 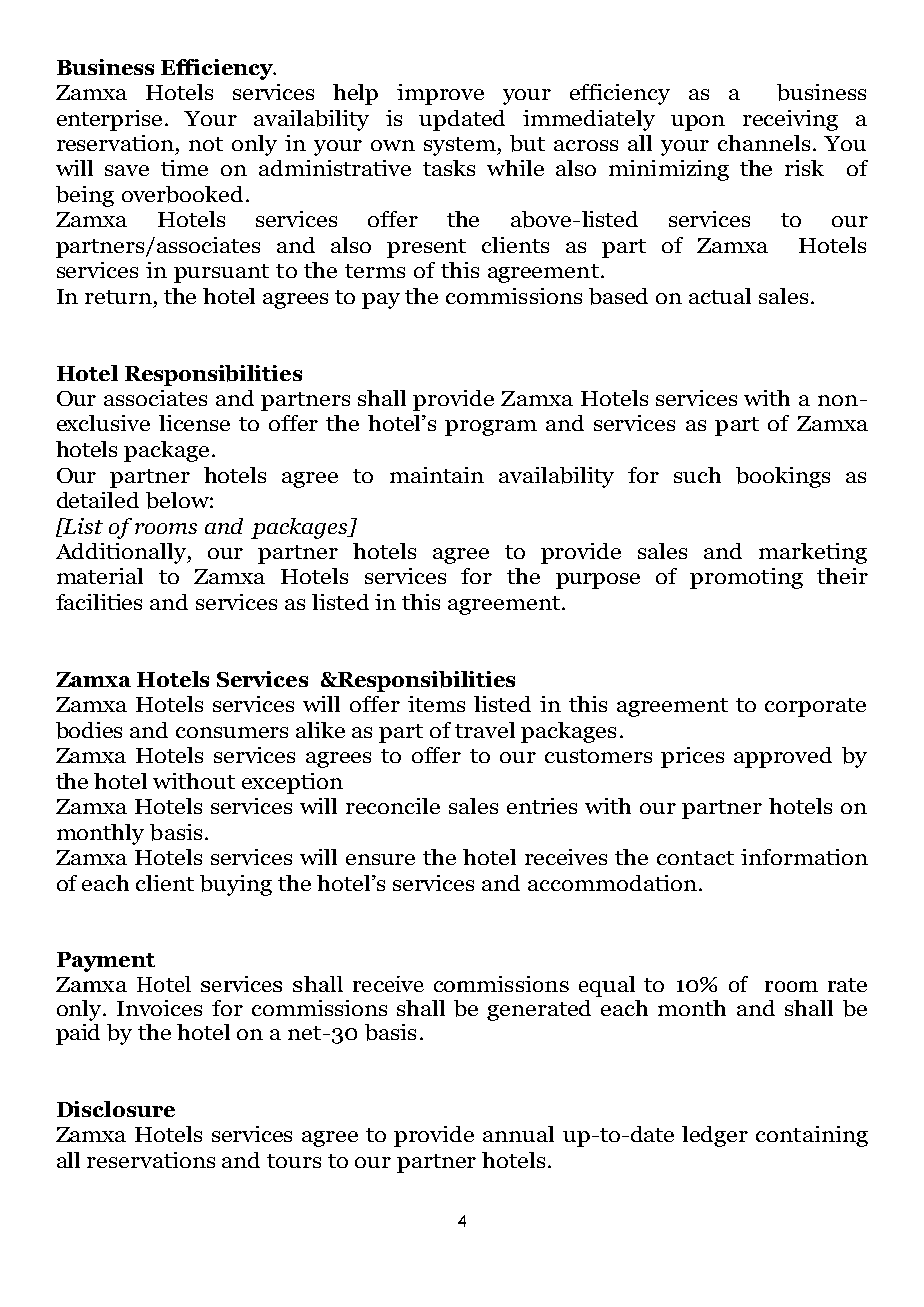 I want to click on detailed, so click(x=98, y=500).
